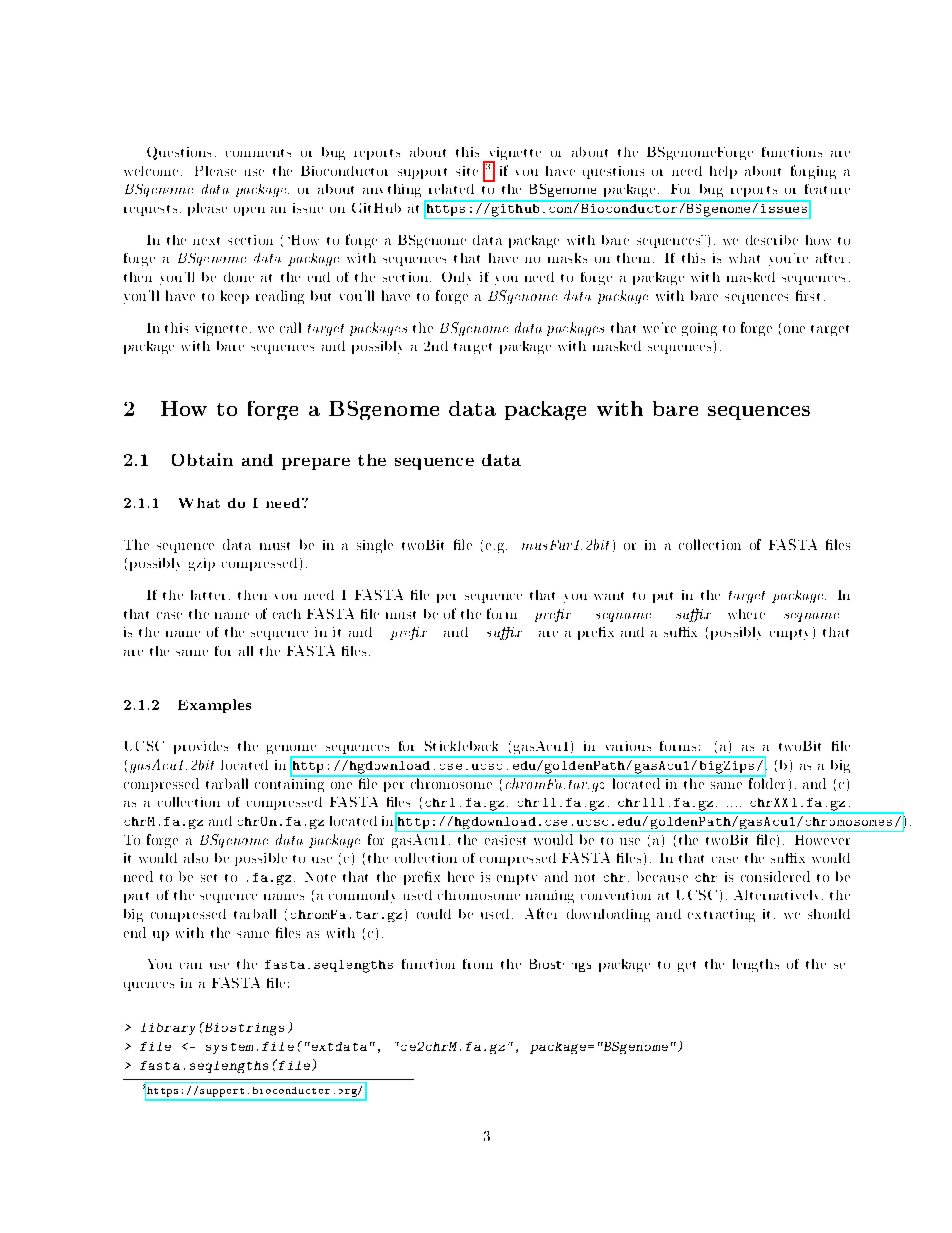  Describe the element at coordinates (290, 327) in the image. I see `call` at that location.
